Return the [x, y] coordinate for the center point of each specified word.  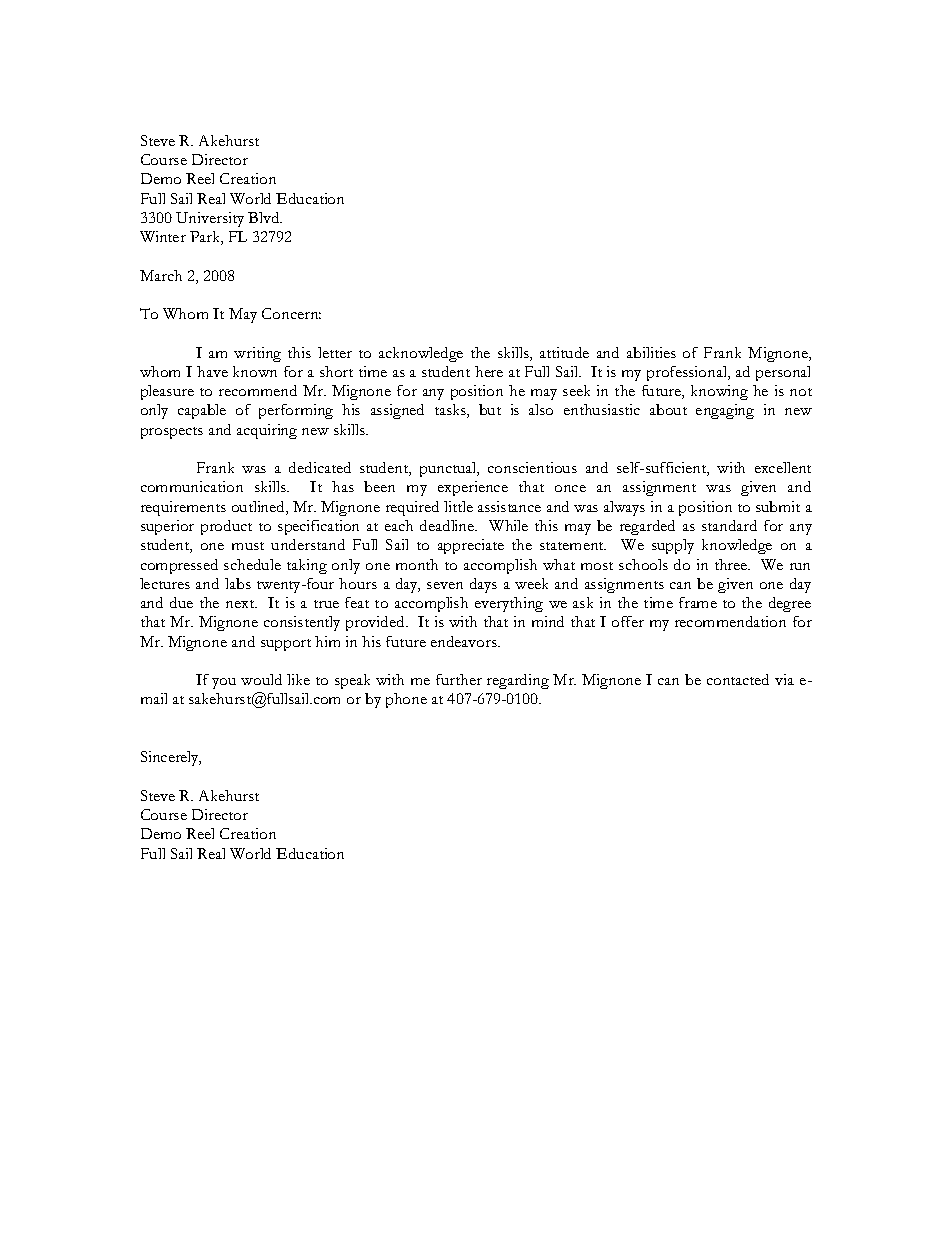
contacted [738, 679]
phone [406, 700]
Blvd [265, 217]
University [210, 219]
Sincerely [171, 758]
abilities [651, 352]
